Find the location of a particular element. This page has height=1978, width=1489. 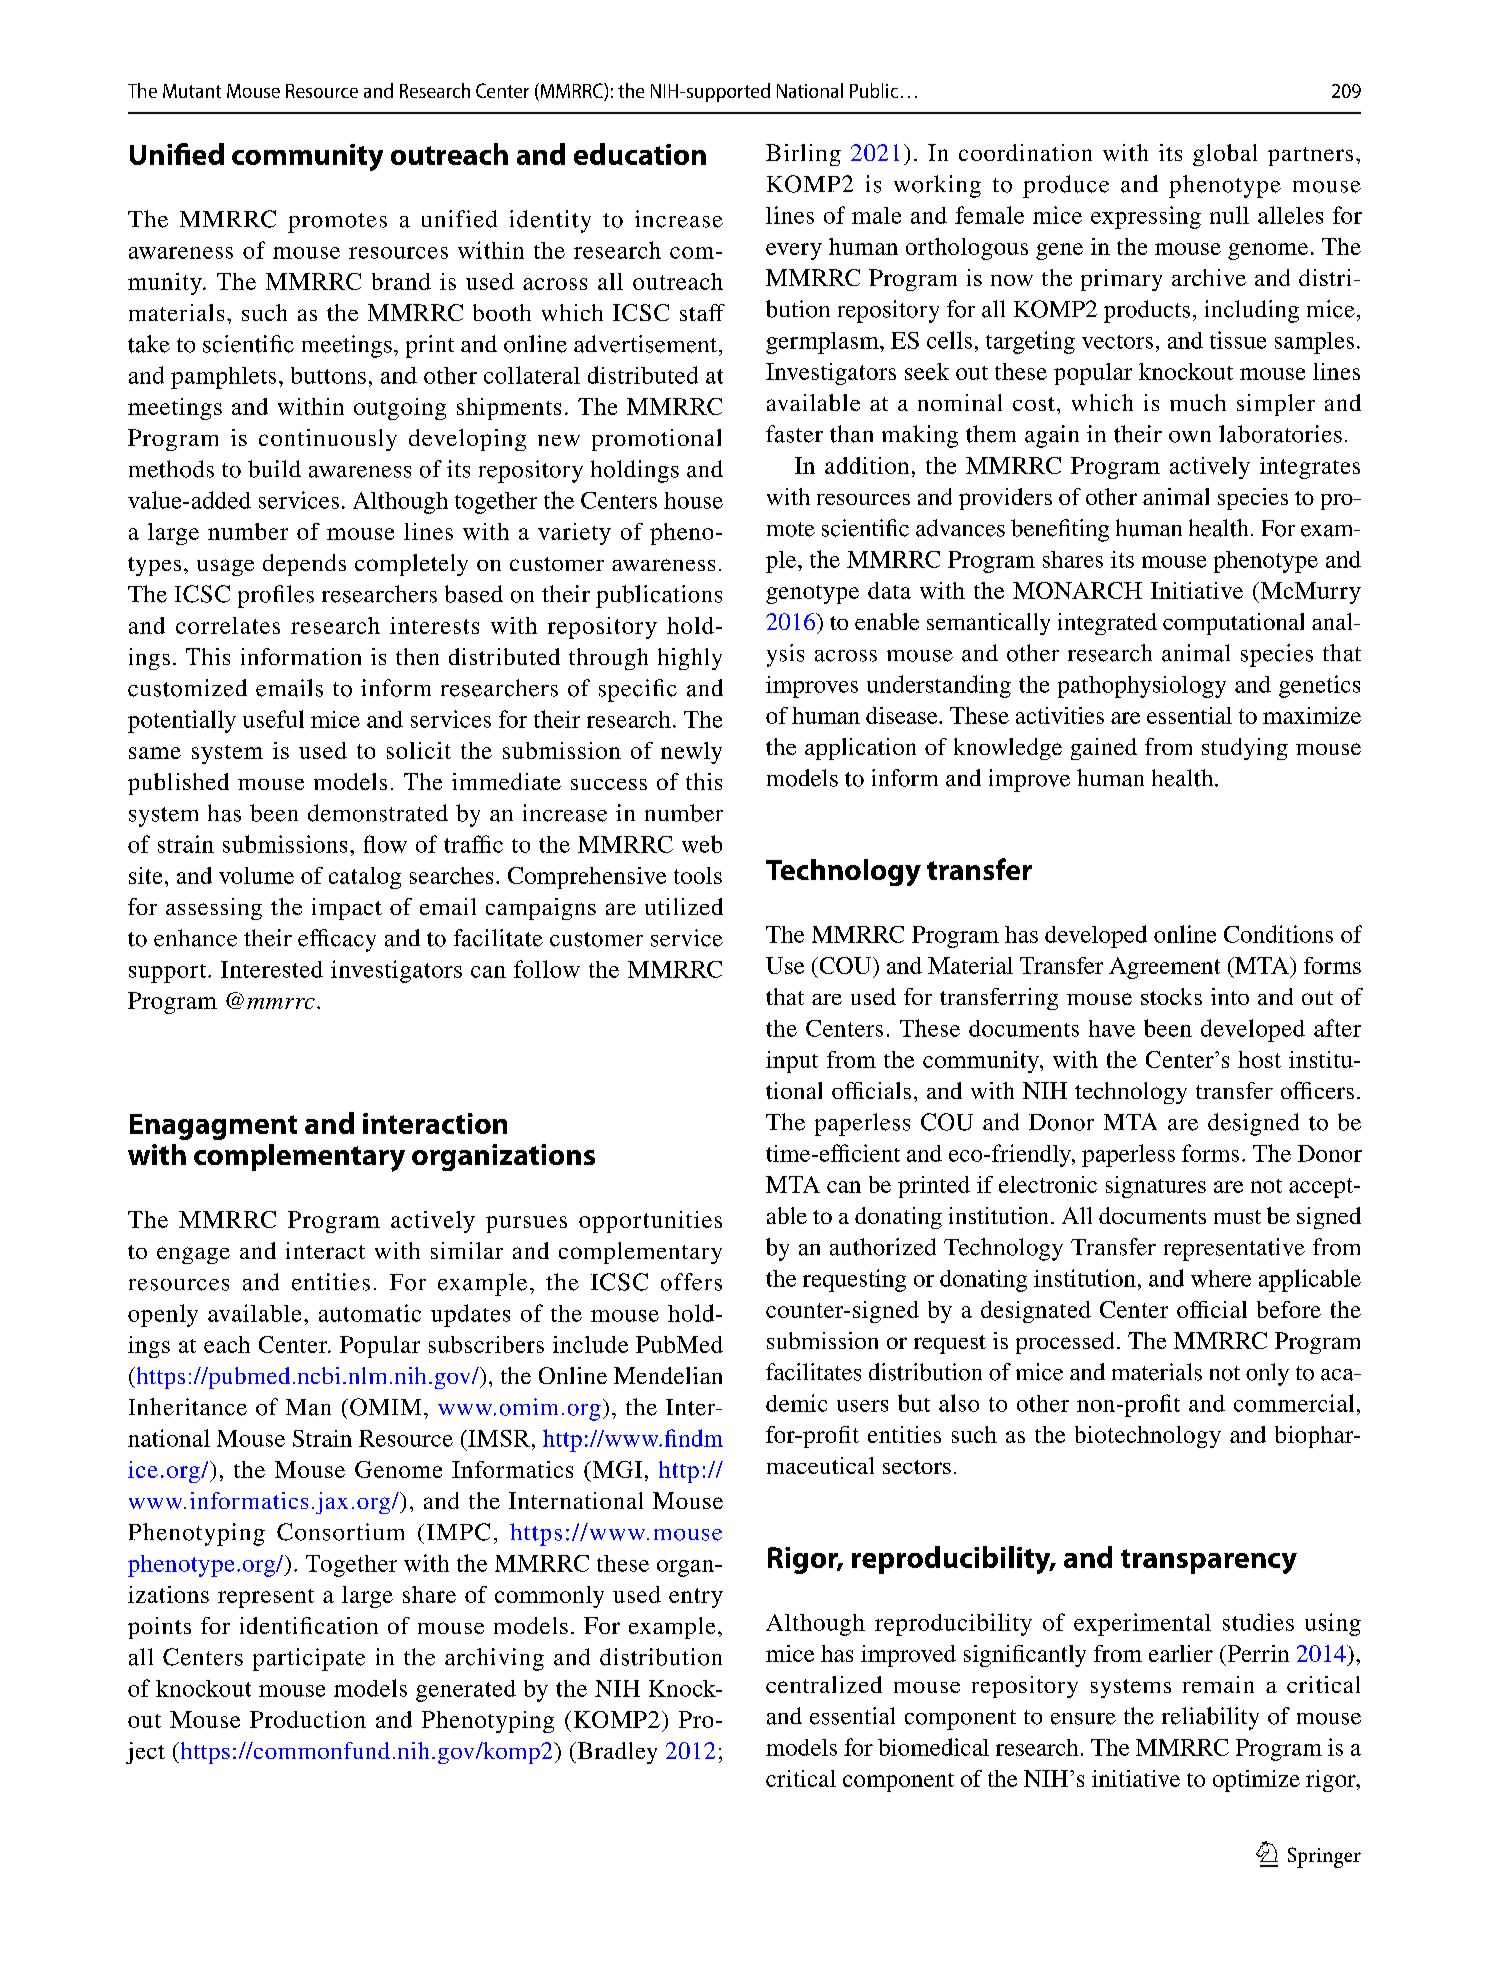

Production is located at coordinates (308, 1719).
